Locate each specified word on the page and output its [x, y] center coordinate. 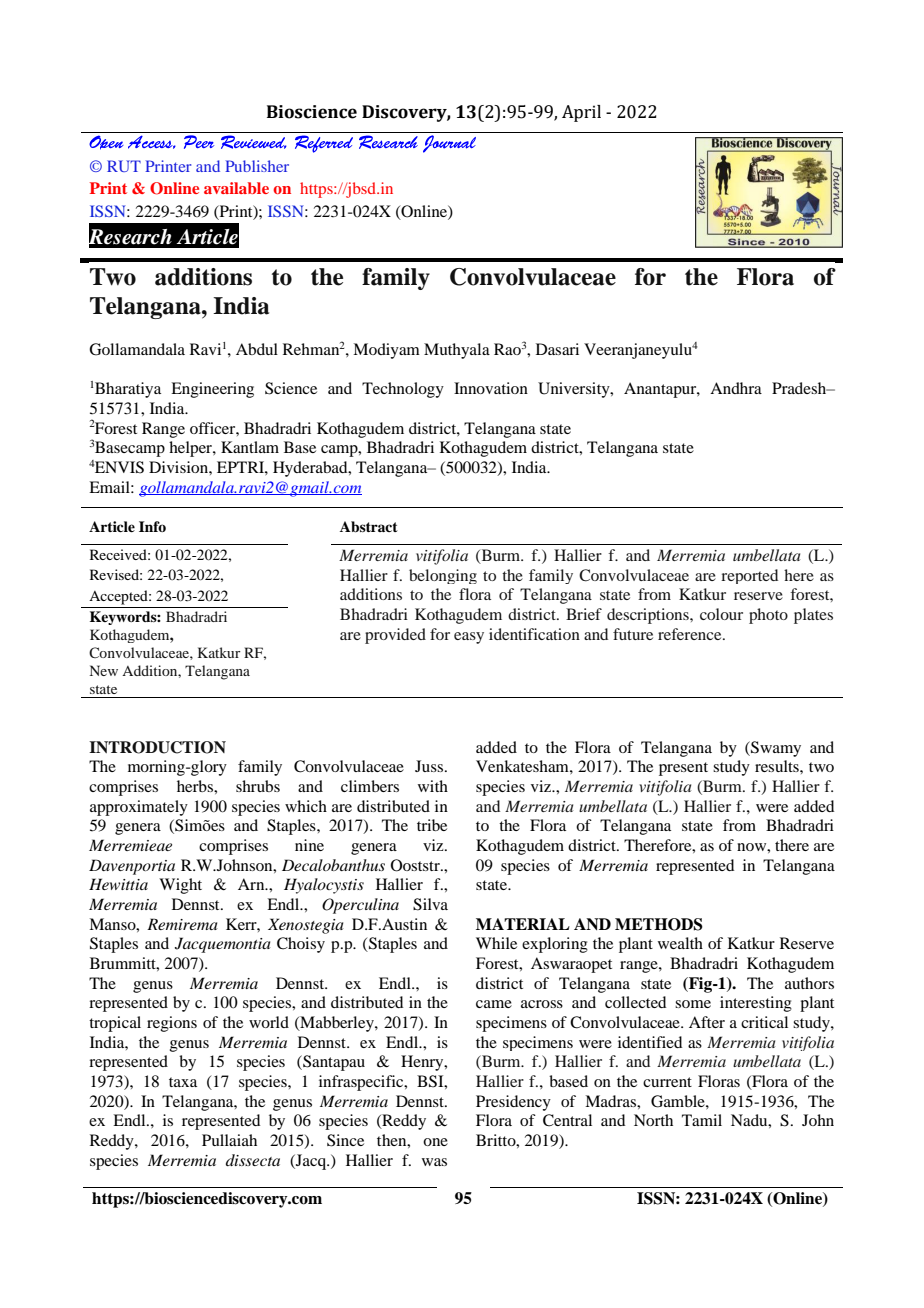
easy [469, 638]
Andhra [736, 388]
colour [721, 614]
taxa [183, 1082]
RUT [124, 166]
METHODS [659, 924]
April [581, 113]
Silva [430, 904]
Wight [180, 886]
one [435, 1142]
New [104, 670]
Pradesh [800, 388]
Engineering [212, 390]
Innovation [491, 388]
